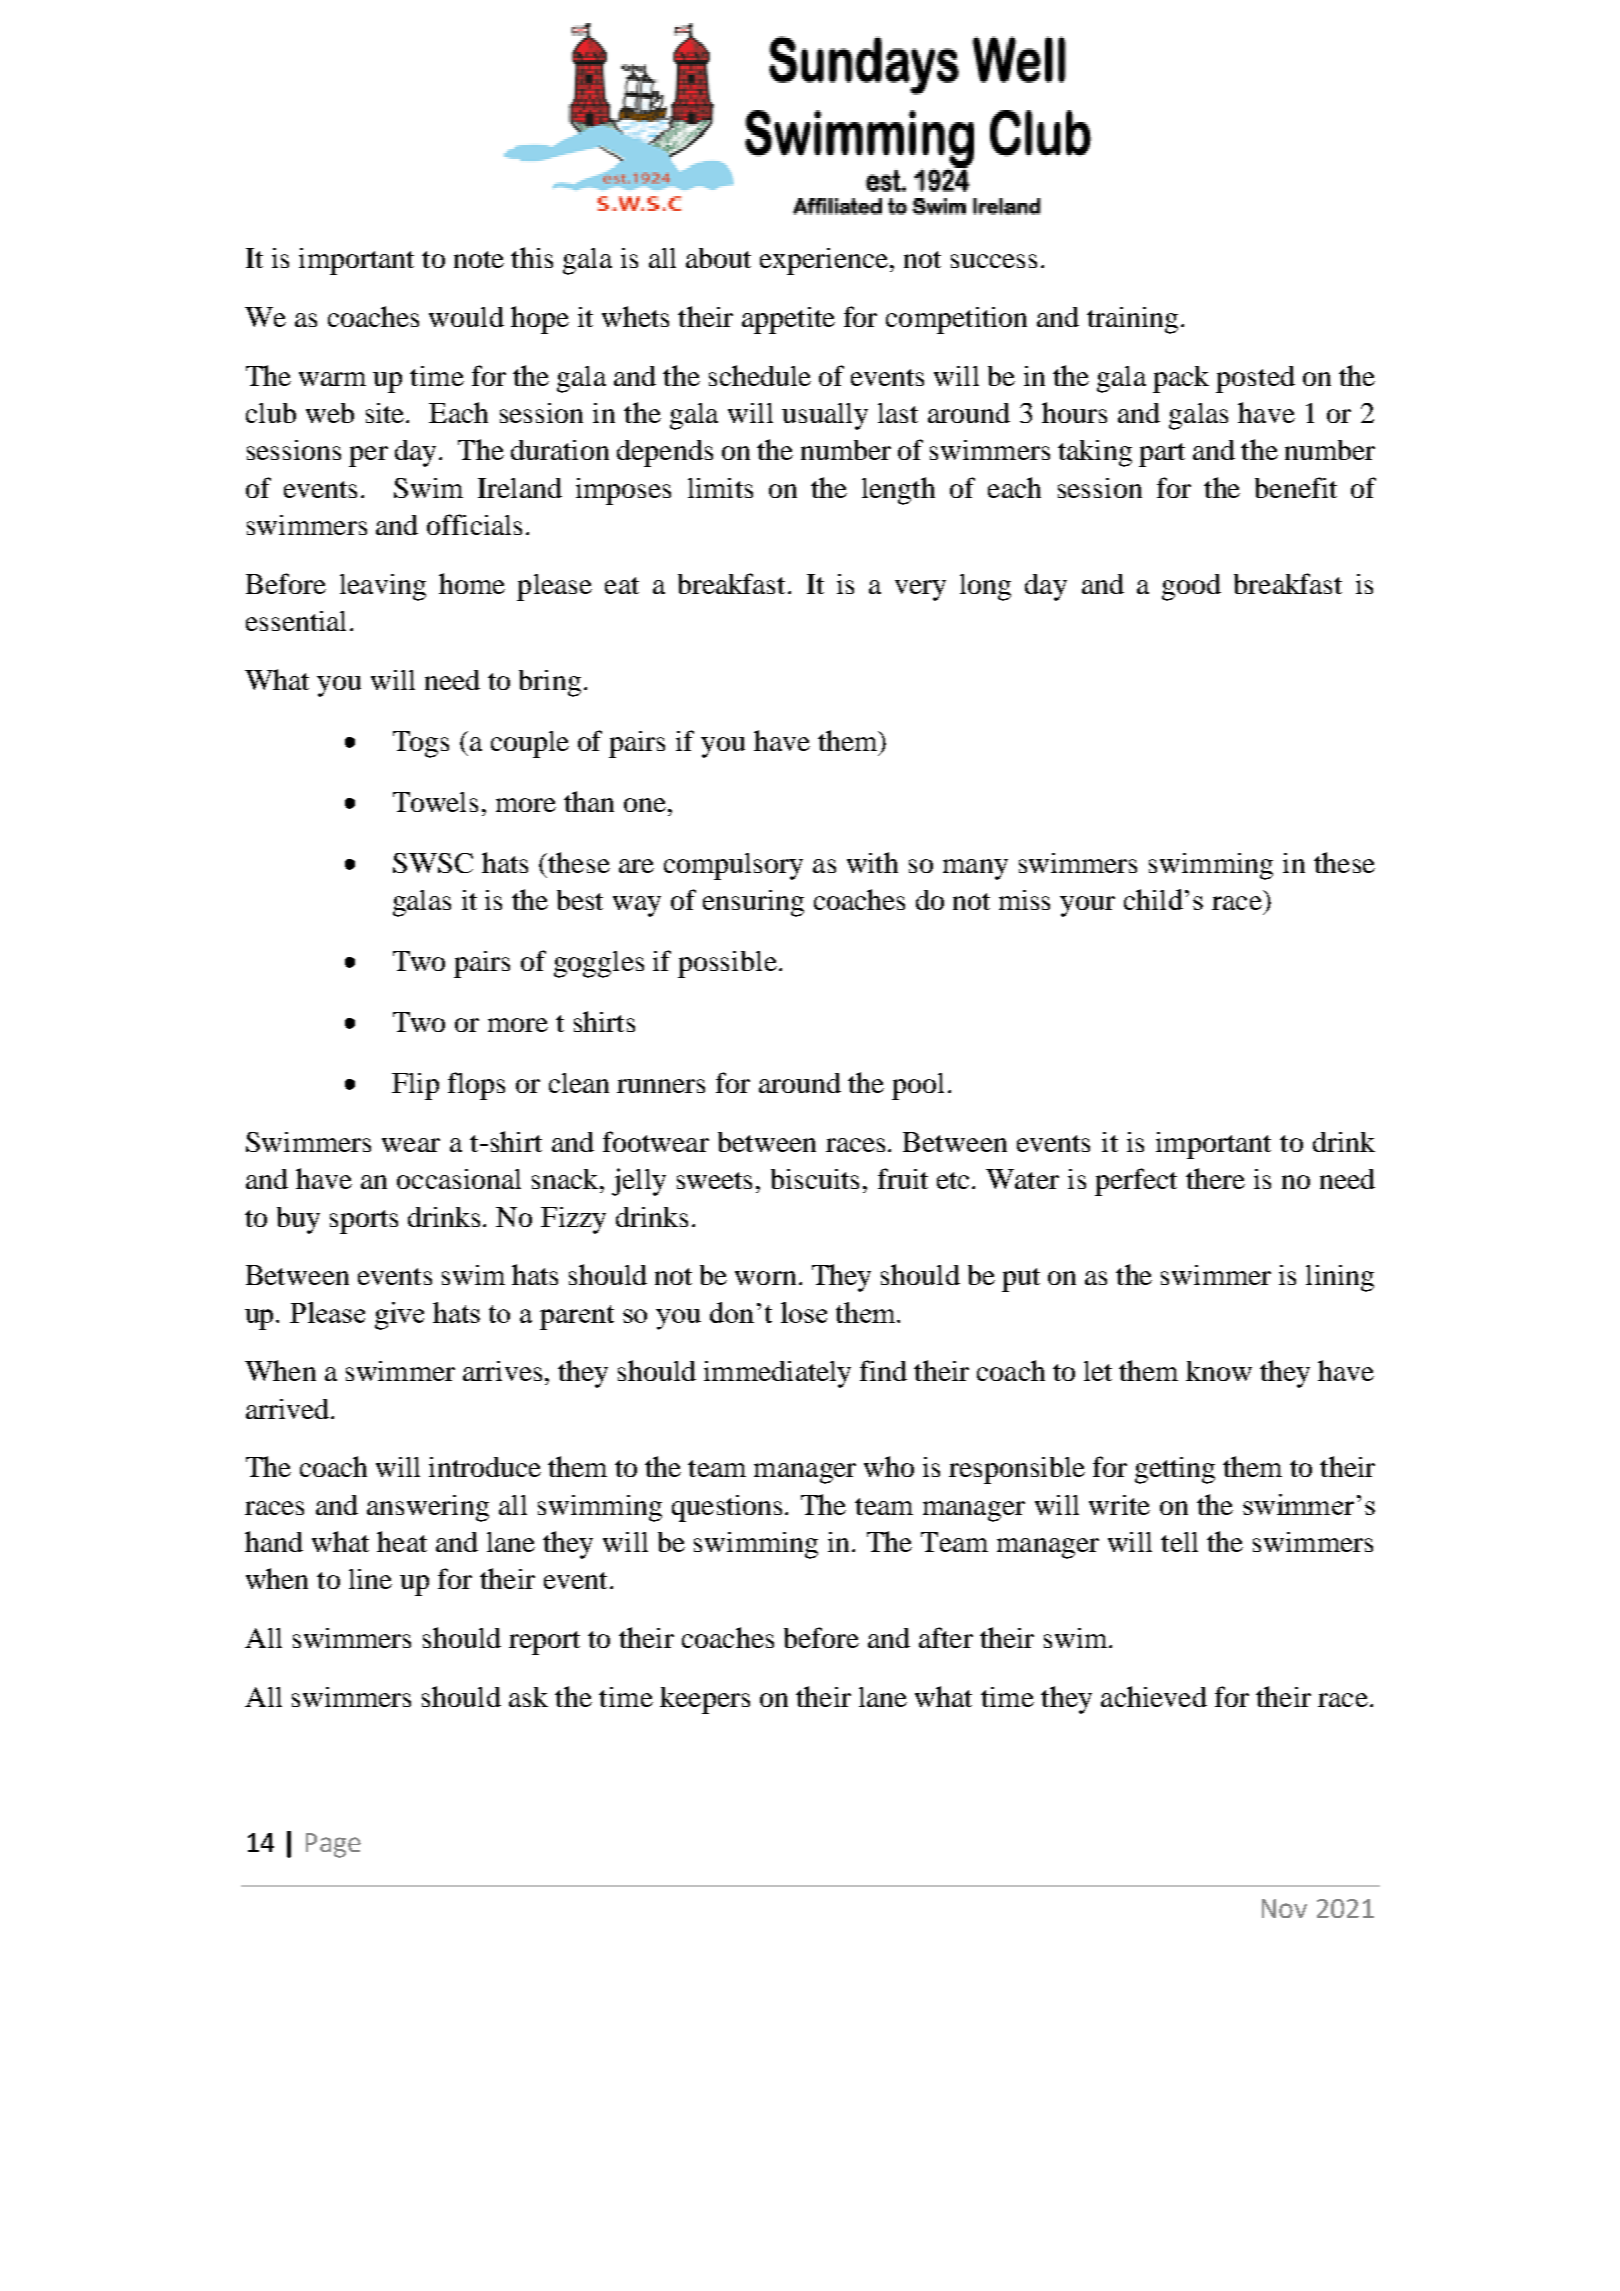 This screenshot has height=2291, width=1620. Describe the element at coordinates (705, 1700) in the screenshot. I see `keepers` at that location.
